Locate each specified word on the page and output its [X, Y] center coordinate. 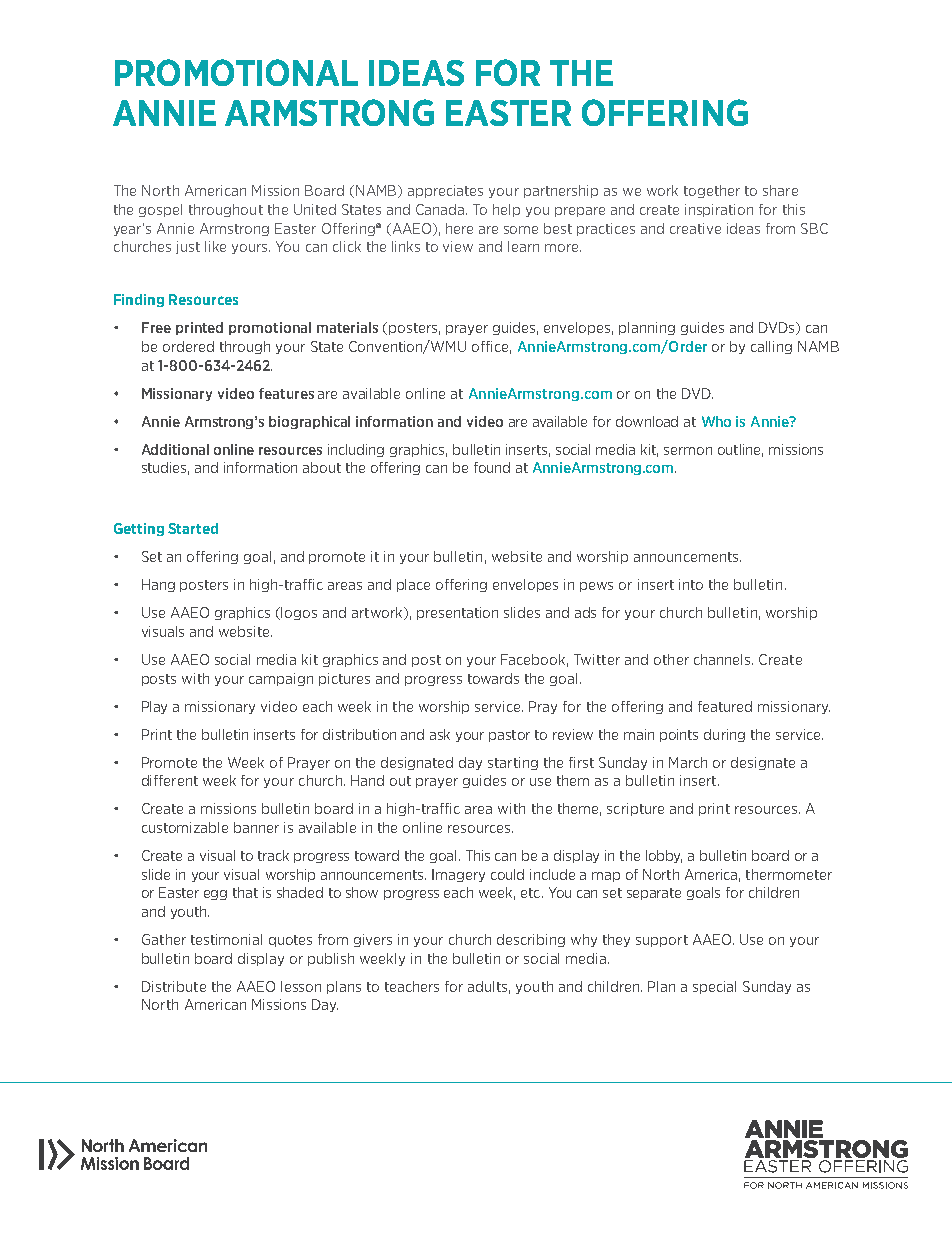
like [215, 246]
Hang [158, 585]
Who [716, 421]
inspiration [719, 210]
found [492, 467]
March [688, 762]
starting [513, 763]
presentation [457, 613]
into [691, 584]
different [170, 780]
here [459, 228]
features [286, 393]
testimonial [226, 939]
